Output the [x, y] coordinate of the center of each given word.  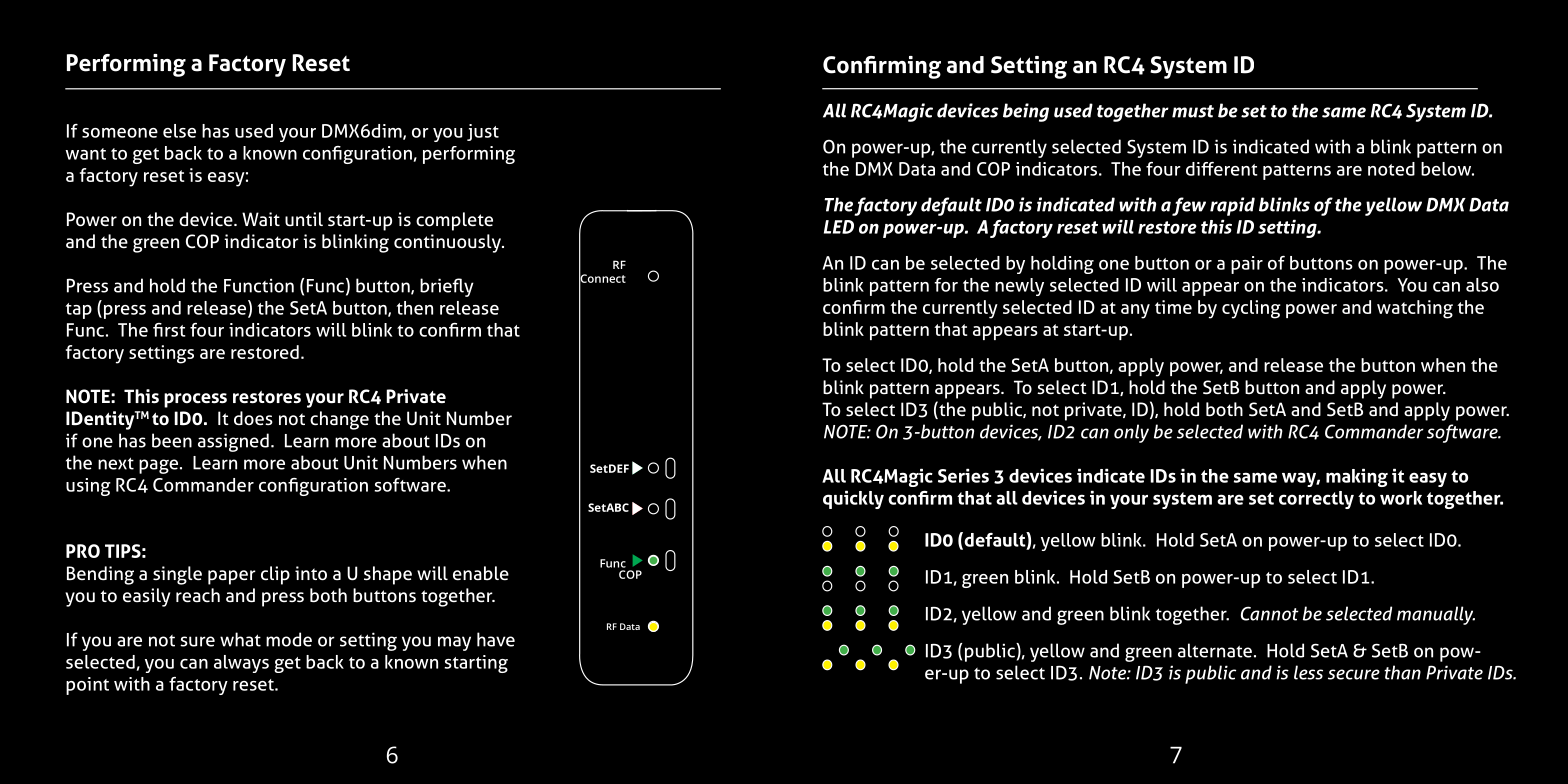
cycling [1251, 309]
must [1193, 111]
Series [963, 475]
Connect [602, 278]
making [1357, 477]
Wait [261, 219]
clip [275, 575]
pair [1247, 265]
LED [839, 227]
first [169, 330]
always [241, 664]
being [1026, 112]
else [179, 131]
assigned [233, 442]
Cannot [1270, 613]
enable [481, 573]
